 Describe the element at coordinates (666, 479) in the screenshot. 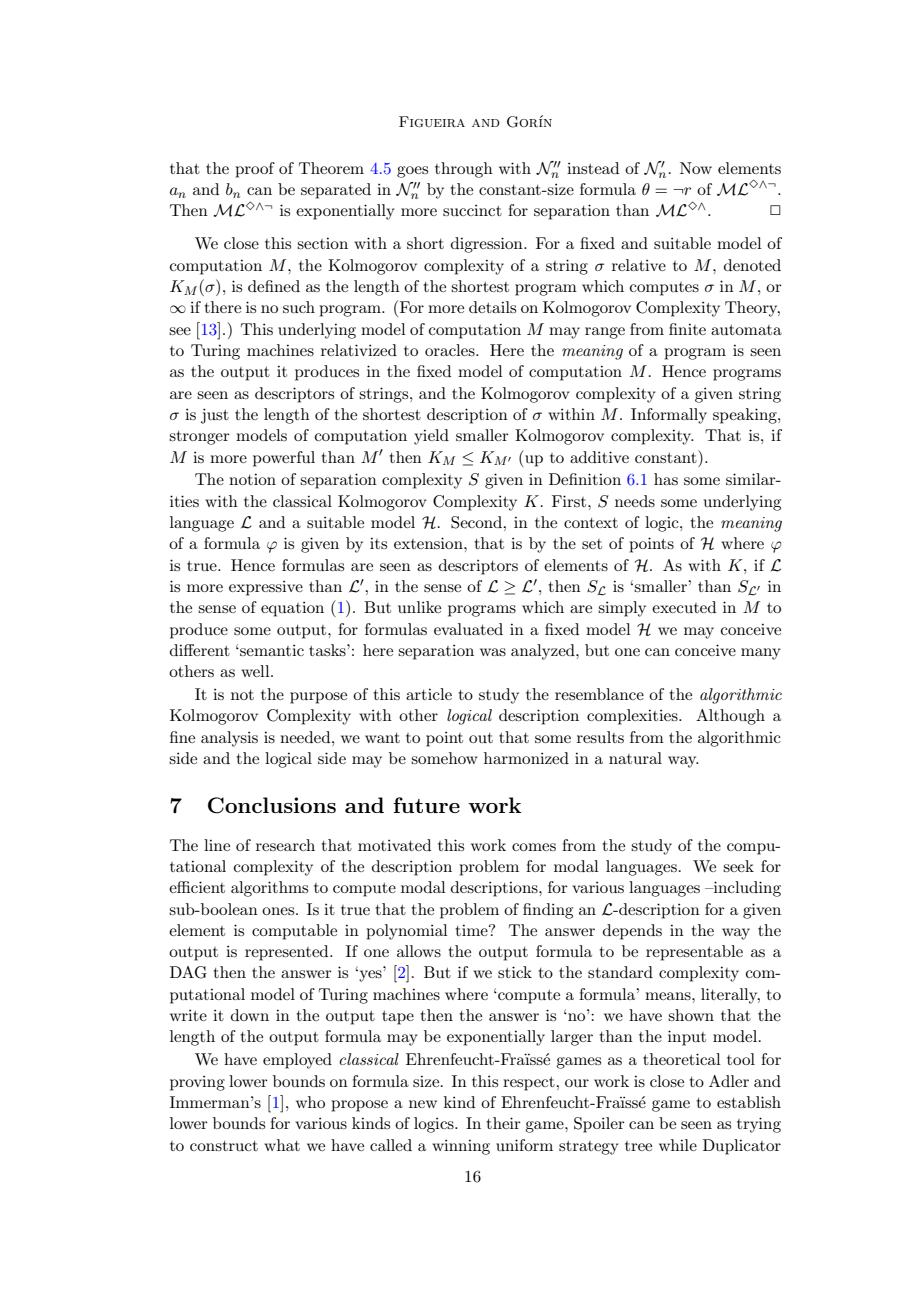

I see `has` at that location.
